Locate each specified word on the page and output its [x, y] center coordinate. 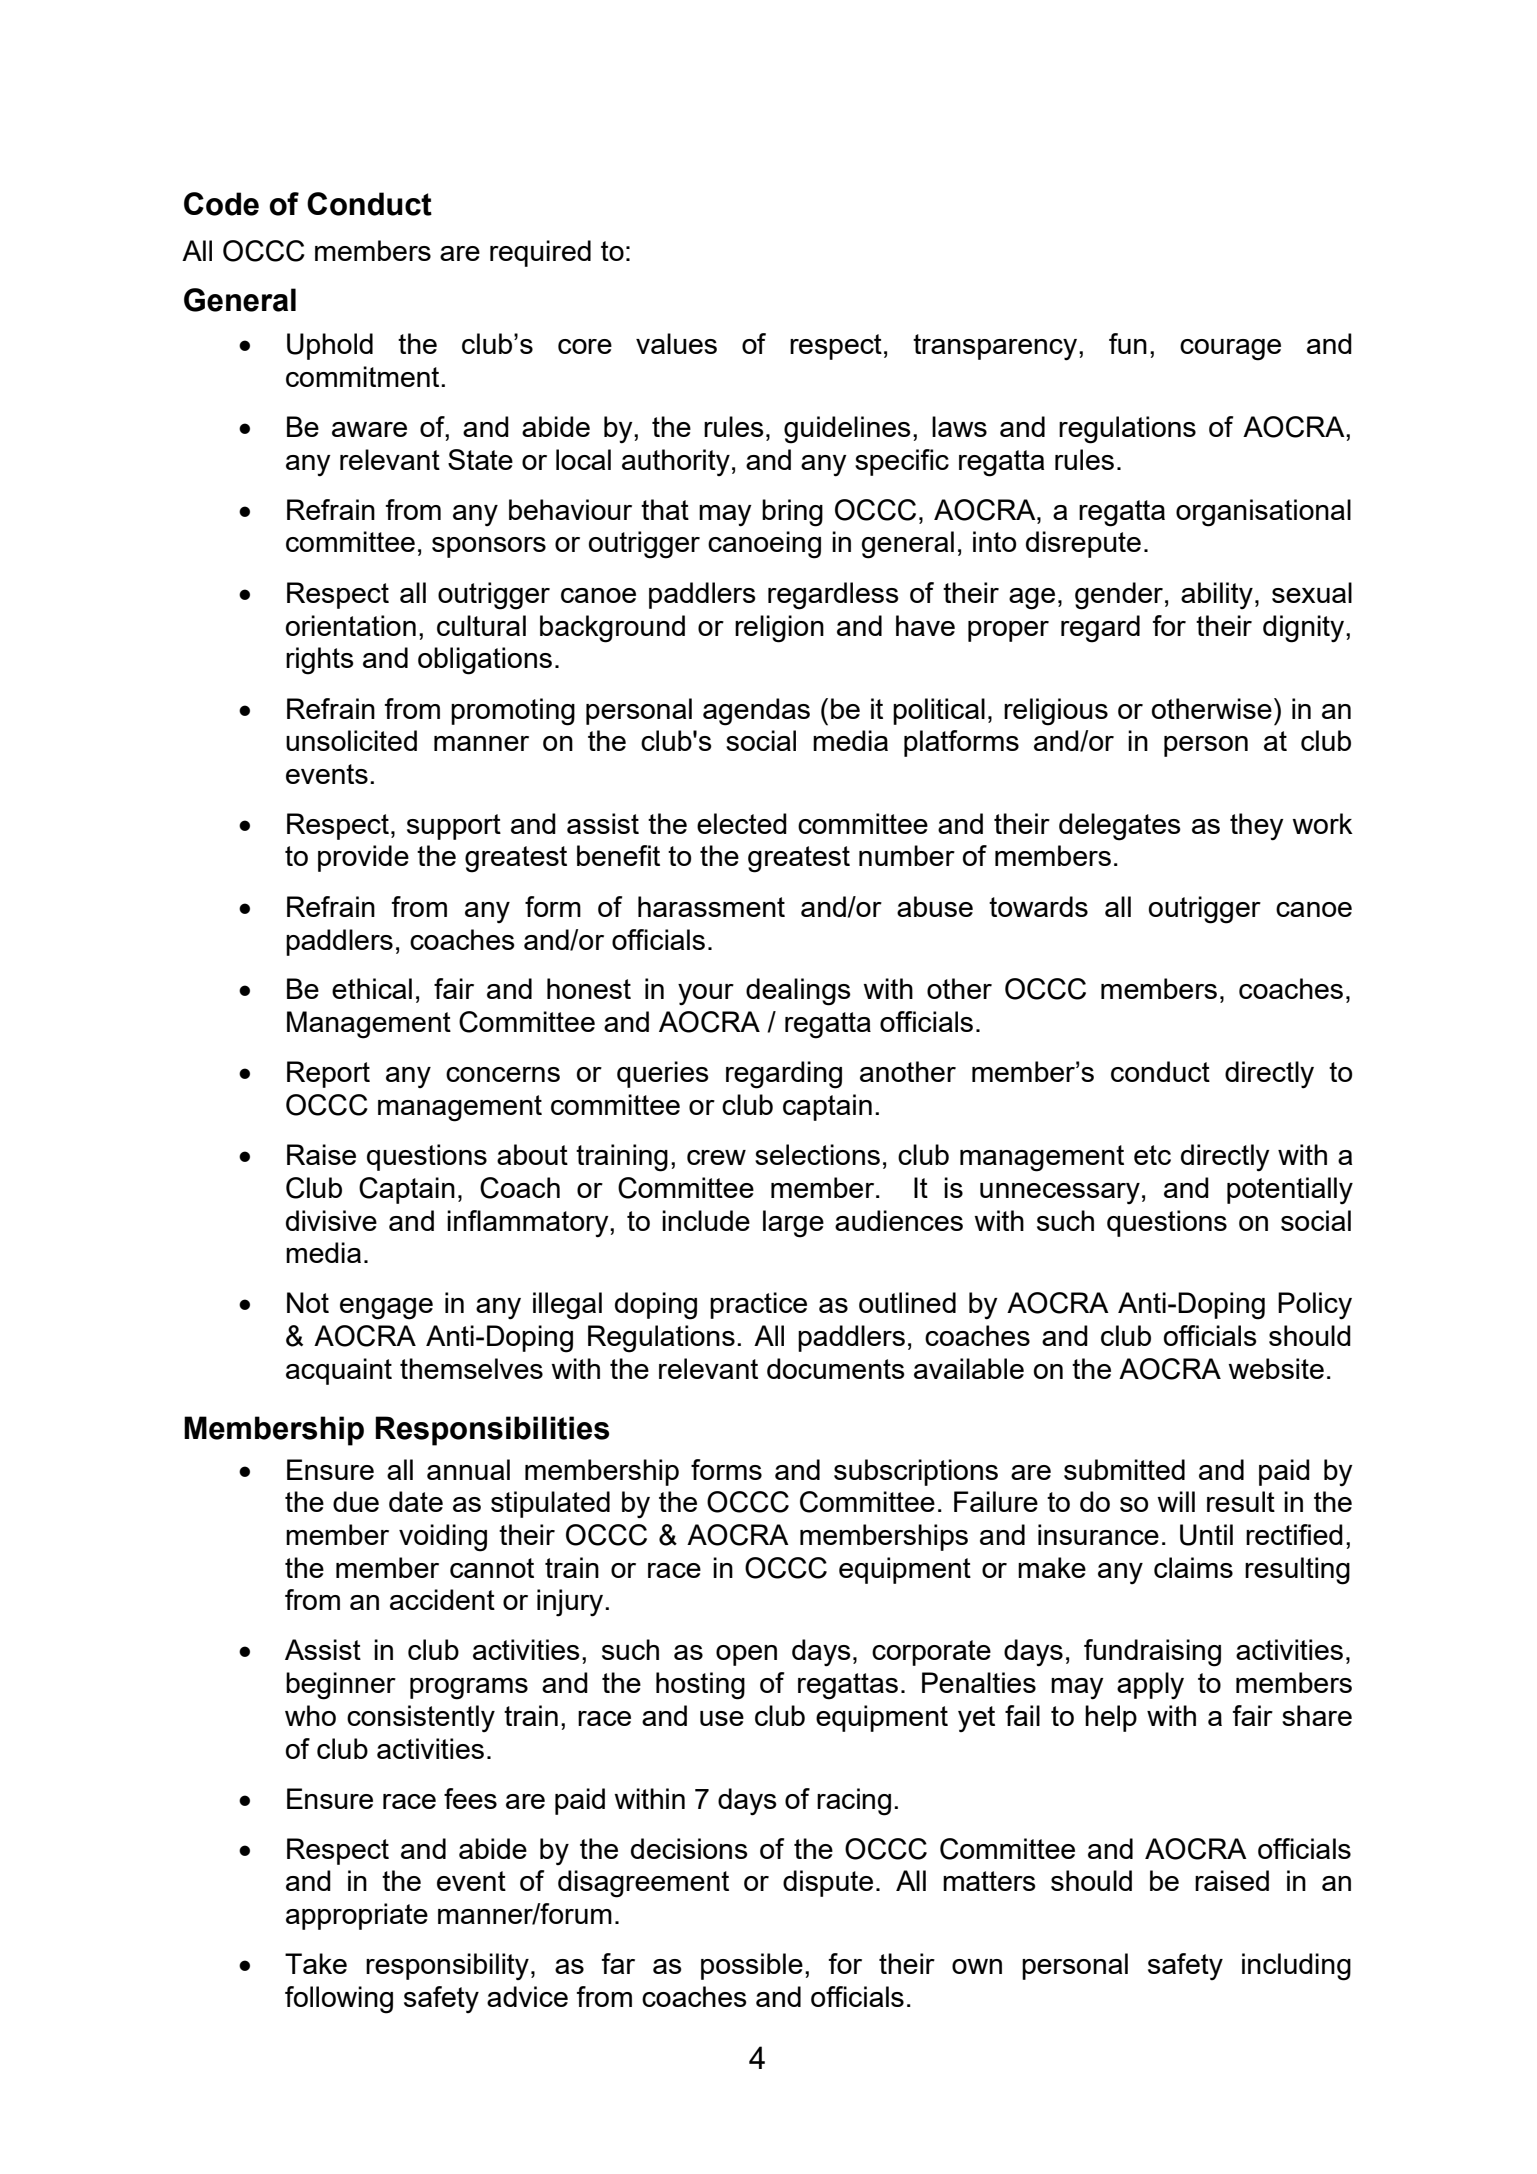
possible [752, 1966]
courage [1230, 350]
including [1296, 1967]
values [676, 343]
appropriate [357, 1916]
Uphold [330, 346]
